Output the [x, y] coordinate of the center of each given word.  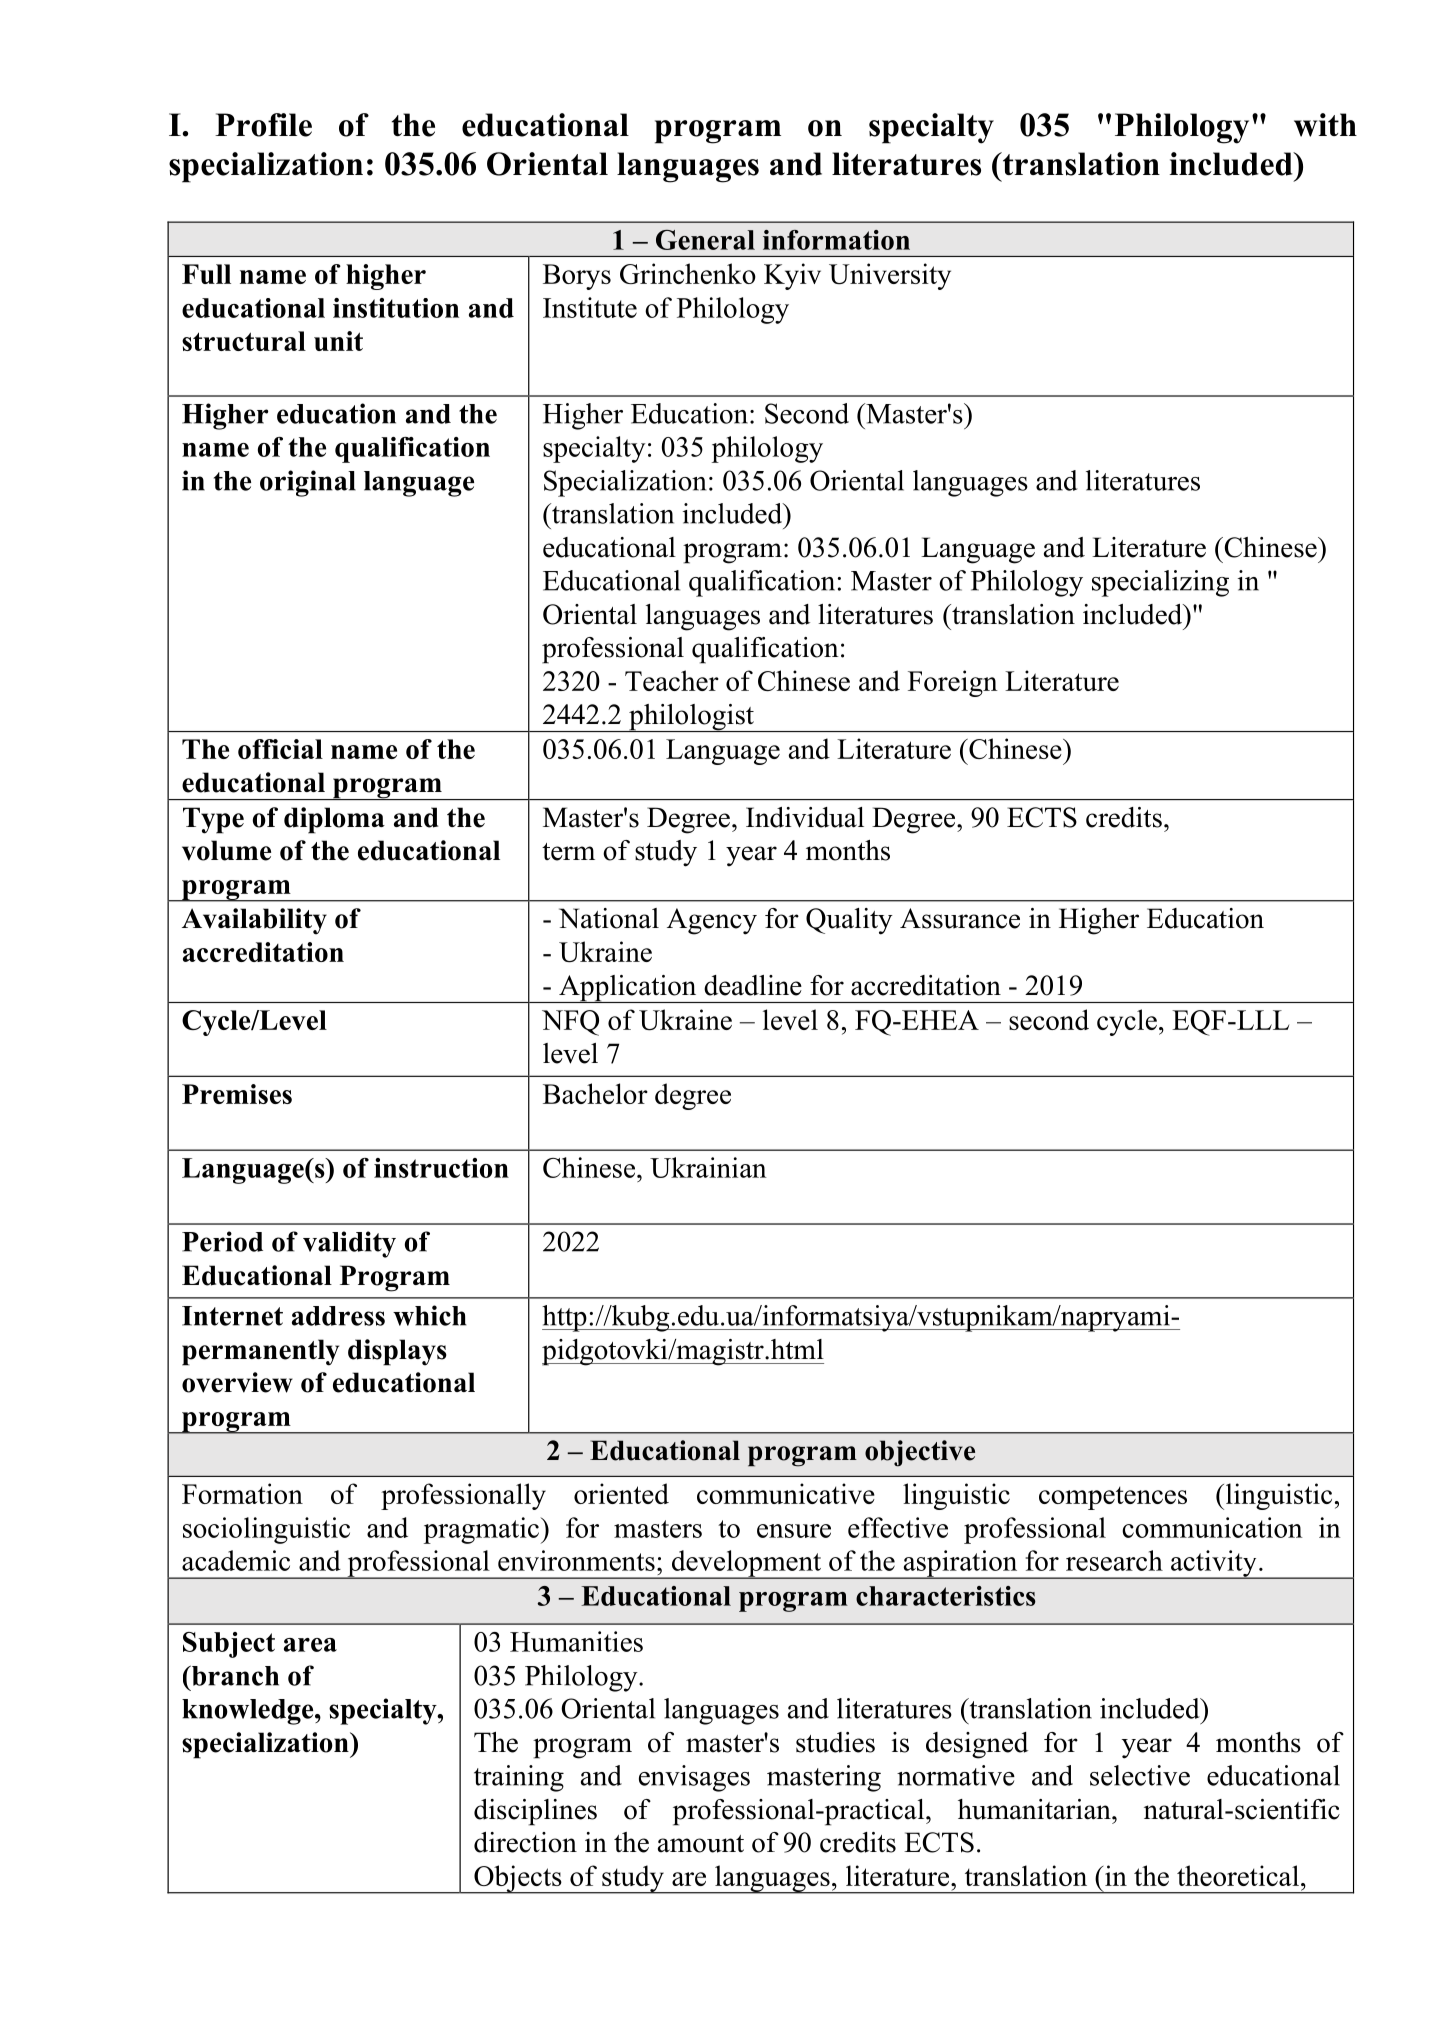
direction [525, 1842]
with [1325, 125]
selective [1140, 1775]
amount [701, 1844]
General [705, 240]
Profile [263, 125]
